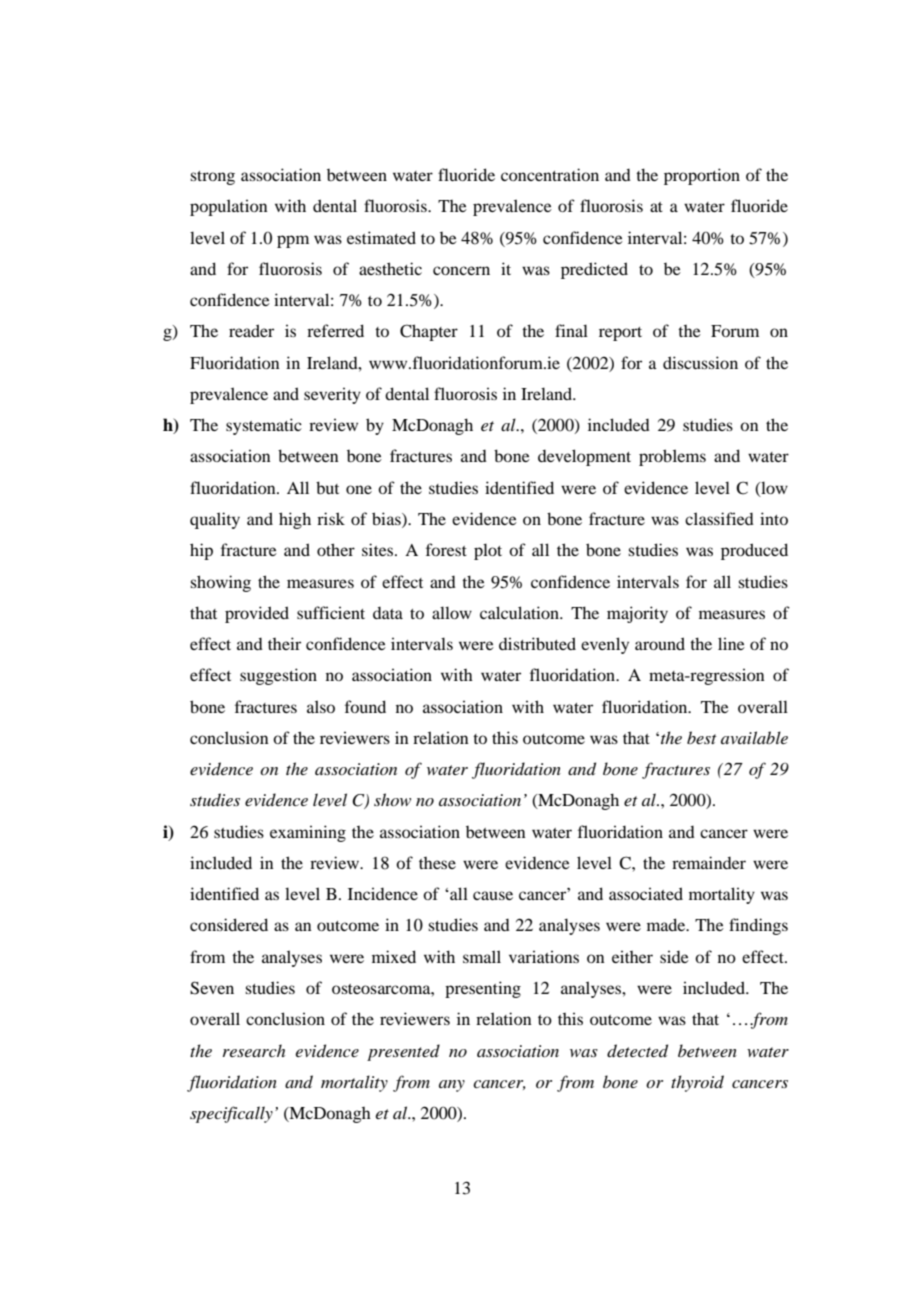 This screenshot has width=924, height=1308. I want to click on examining, so click(308, 833).
